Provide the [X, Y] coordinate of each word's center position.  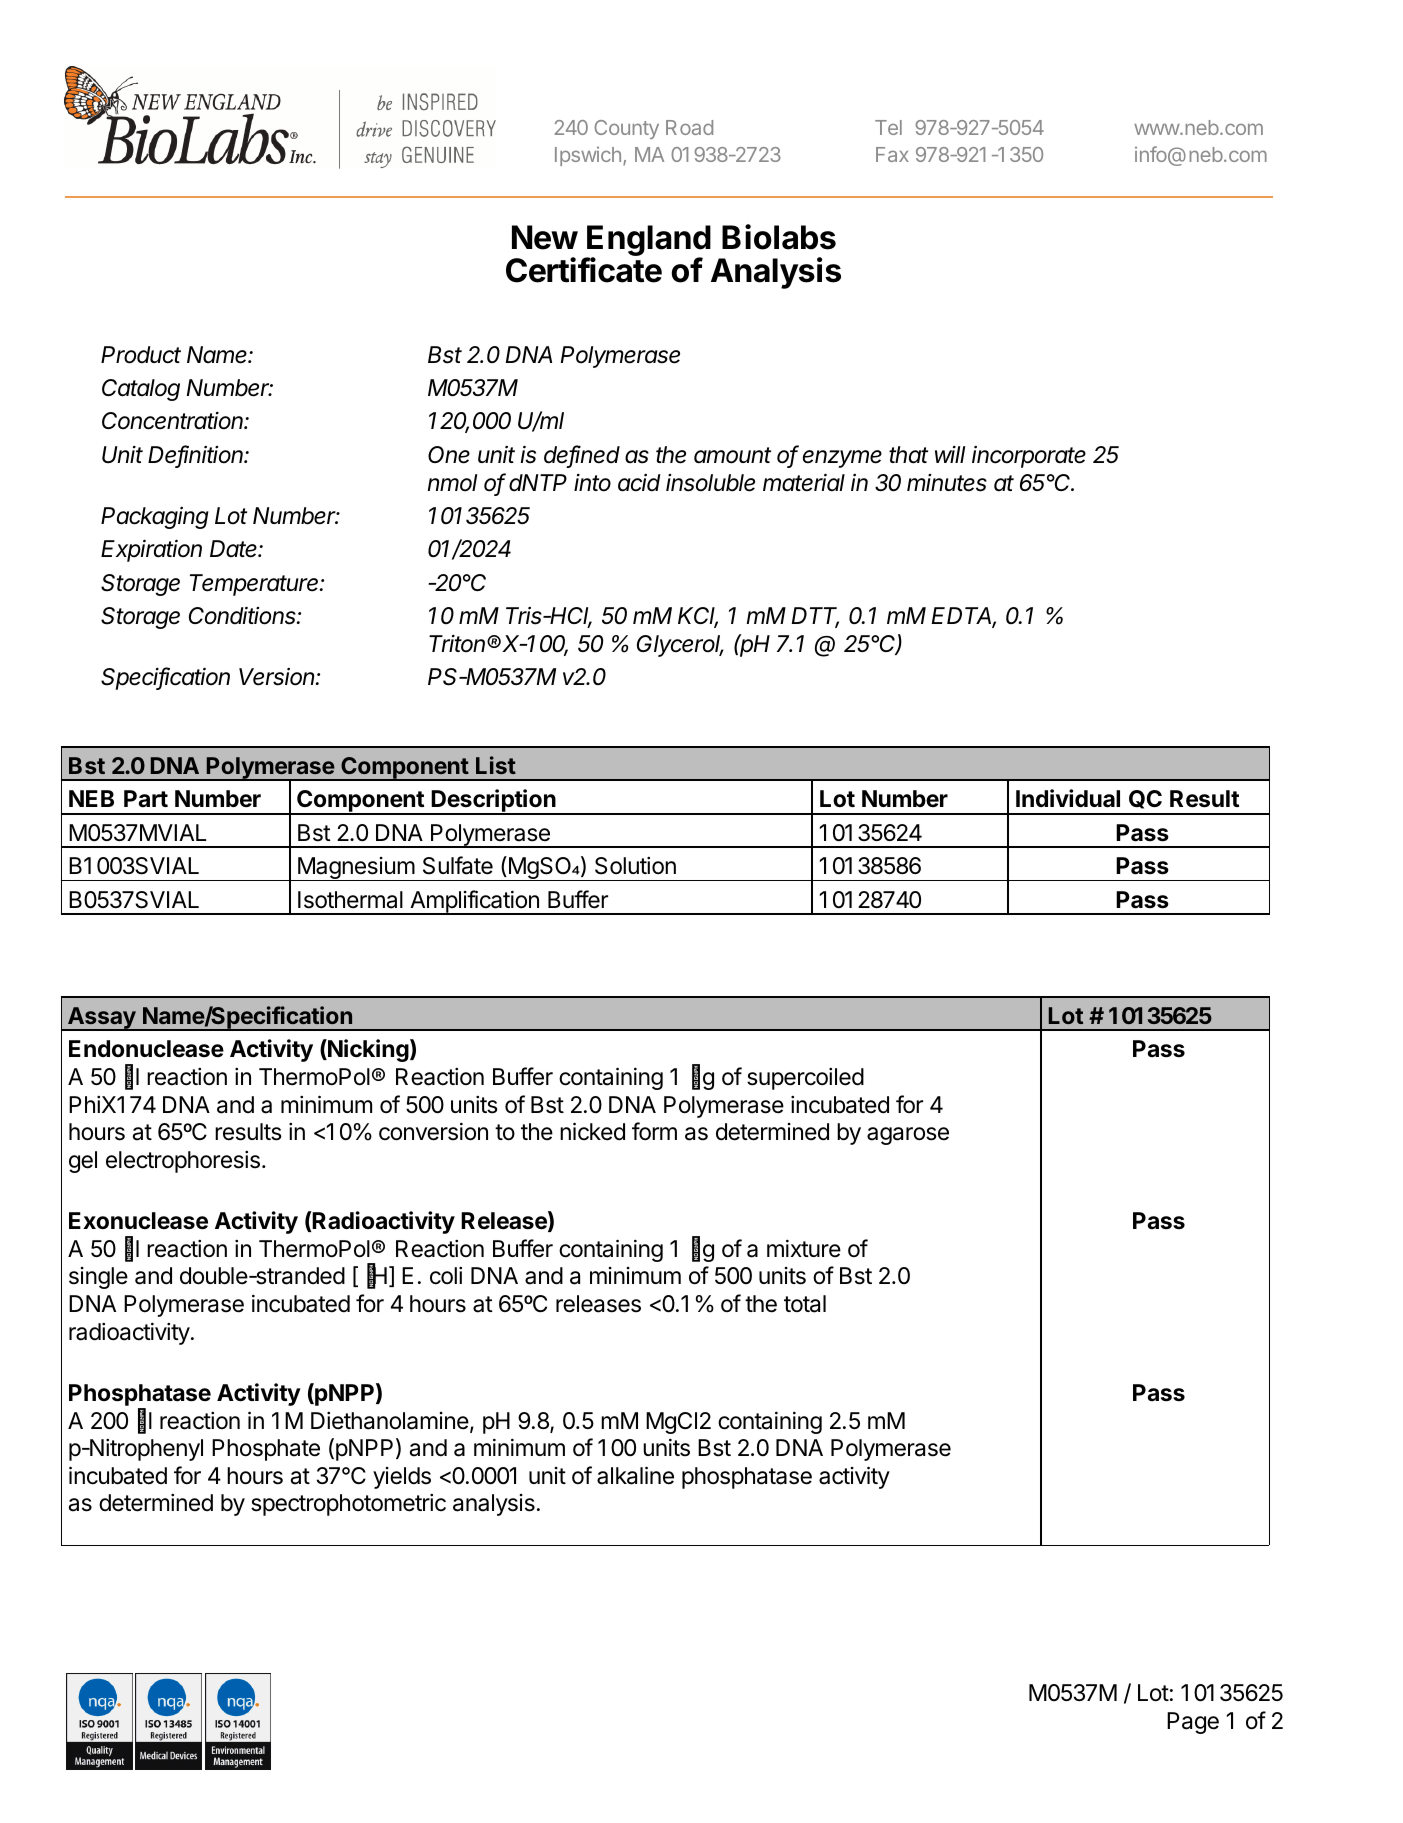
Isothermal [350, 900]
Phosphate [266, 1450]
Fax [892, 154]
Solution [635, 866]
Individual [1068, 798]
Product [141, 355]
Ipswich [588, 156]
